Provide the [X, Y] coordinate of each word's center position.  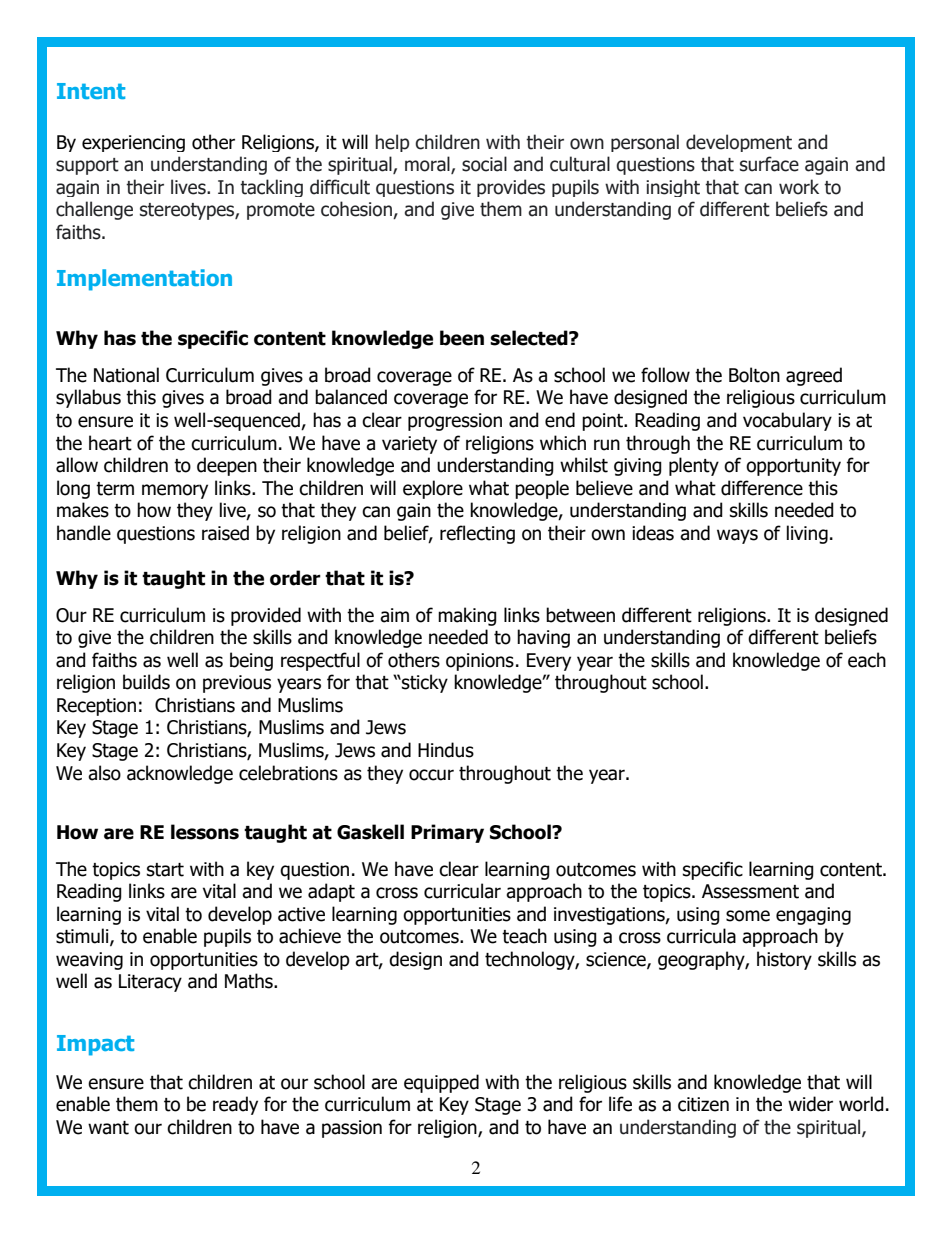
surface [769, 164]
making [467, 616]
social [484, 164]
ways [737, 536]
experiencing [133, 143]
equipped [441, 1083]
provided [266, 616]
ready [235, 1105]
